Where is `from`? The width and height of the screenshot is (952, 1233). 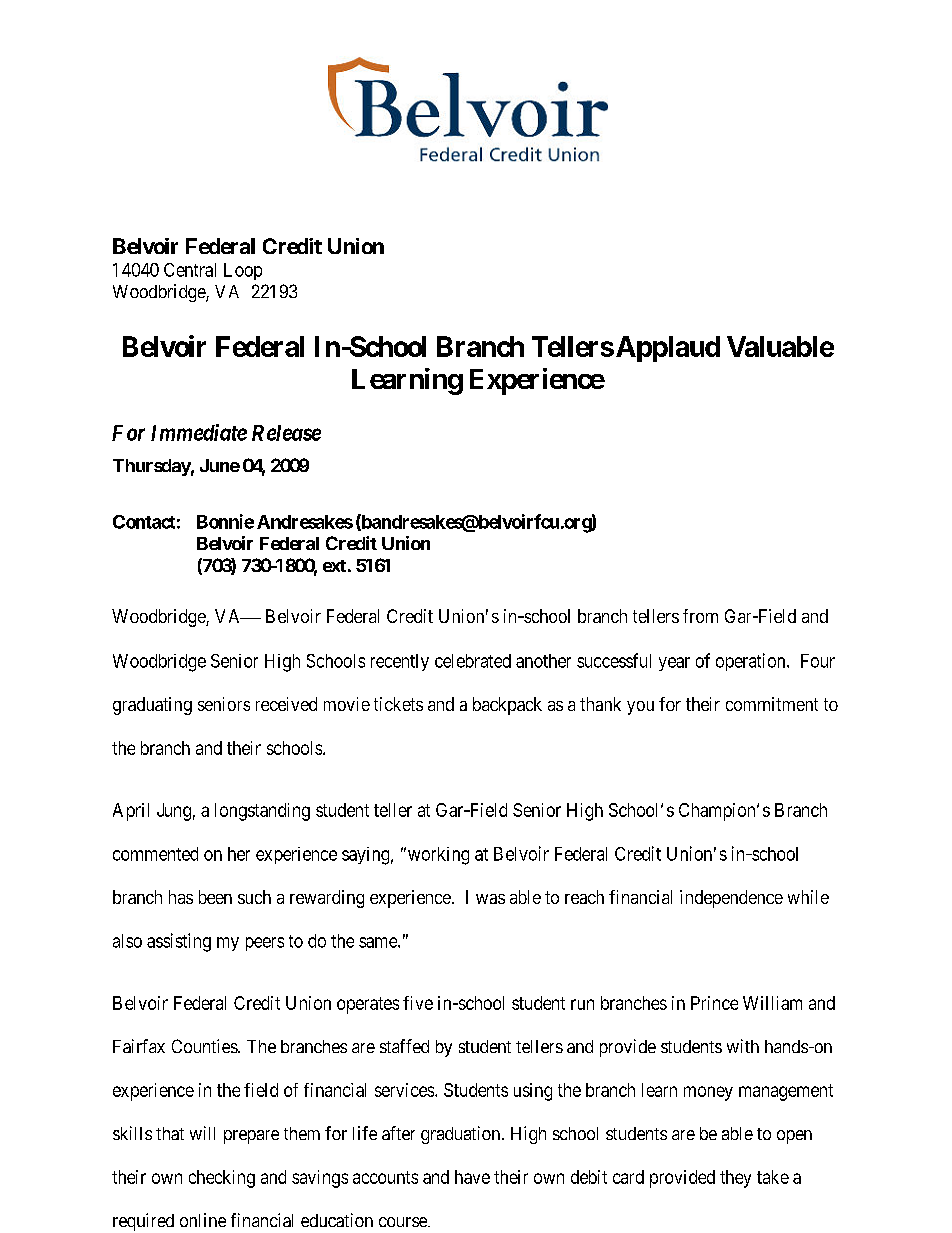
from is located at coordinates (700, 616).
